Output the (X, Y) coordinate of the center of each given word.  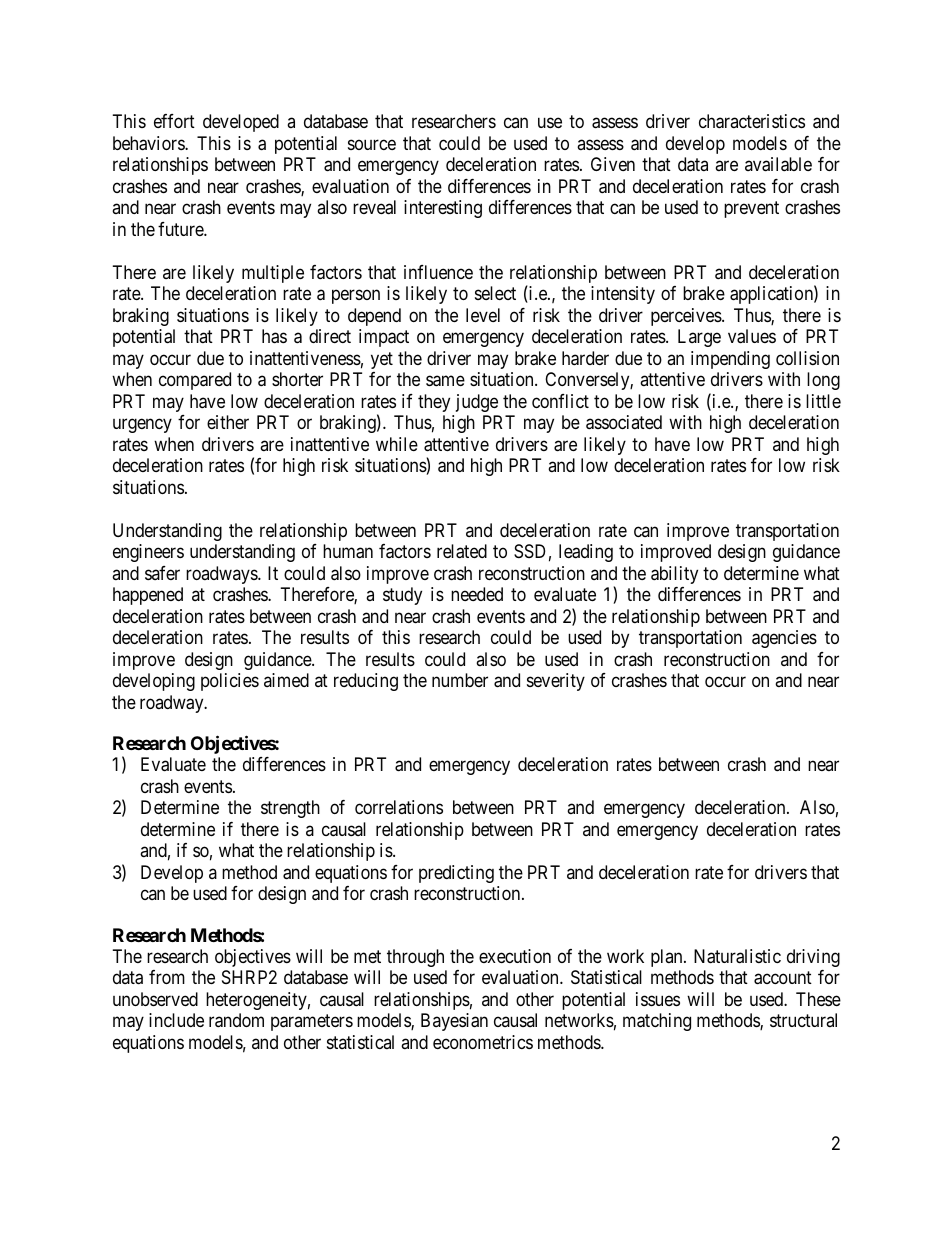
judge (477, 403)
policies (230, 682)
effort (174, 121)
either (228, 422)
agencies (784, 639)
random (236, 1020)
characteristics (752, 121)
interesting (443, 209)
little (823, 401)
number (460, 680)
